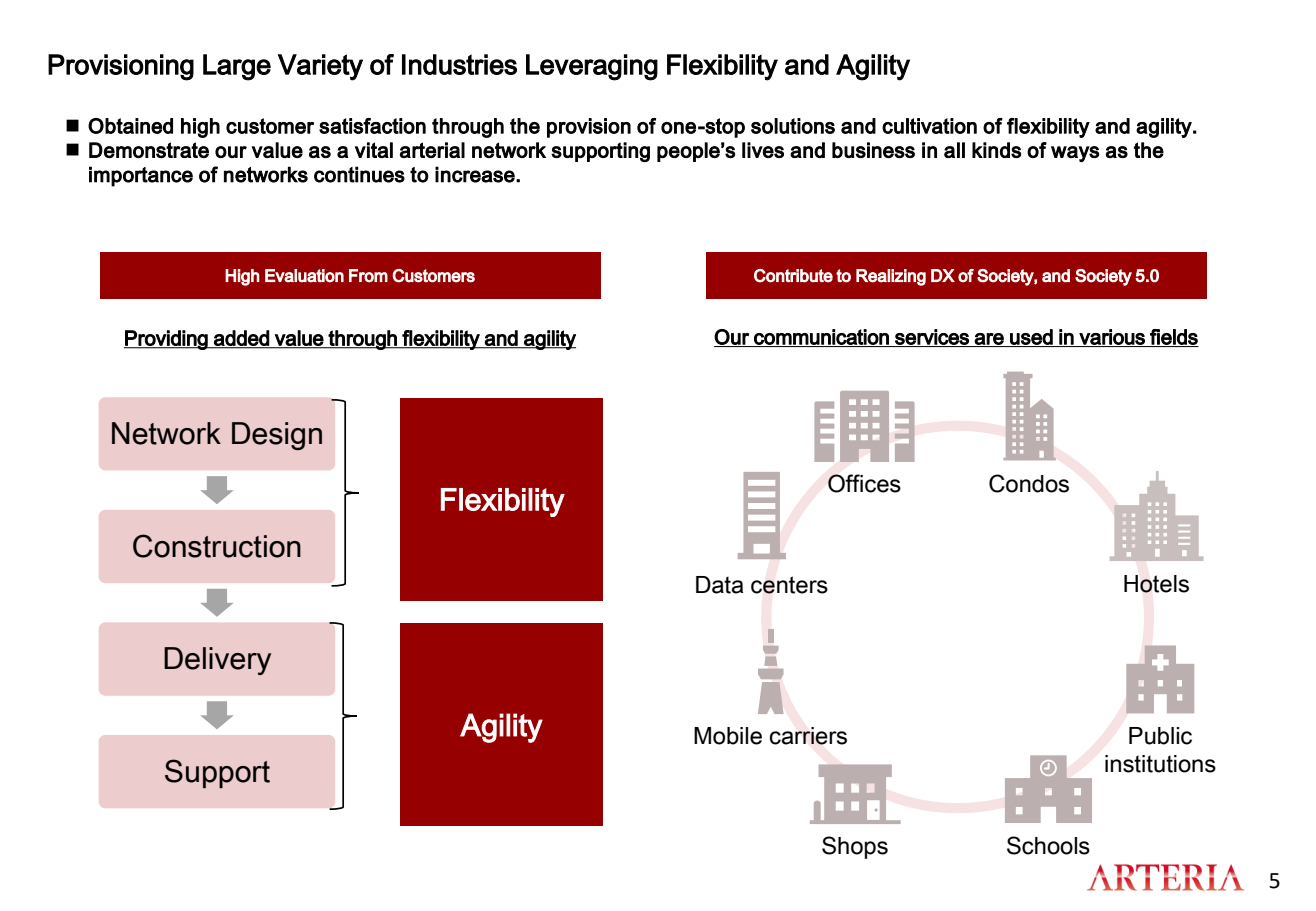 This screenshot has height=911, width=1316. What do you see at coordinates (217, 661) in the screenshot?
I see `Delivery` at bounding box center [217, 661].
